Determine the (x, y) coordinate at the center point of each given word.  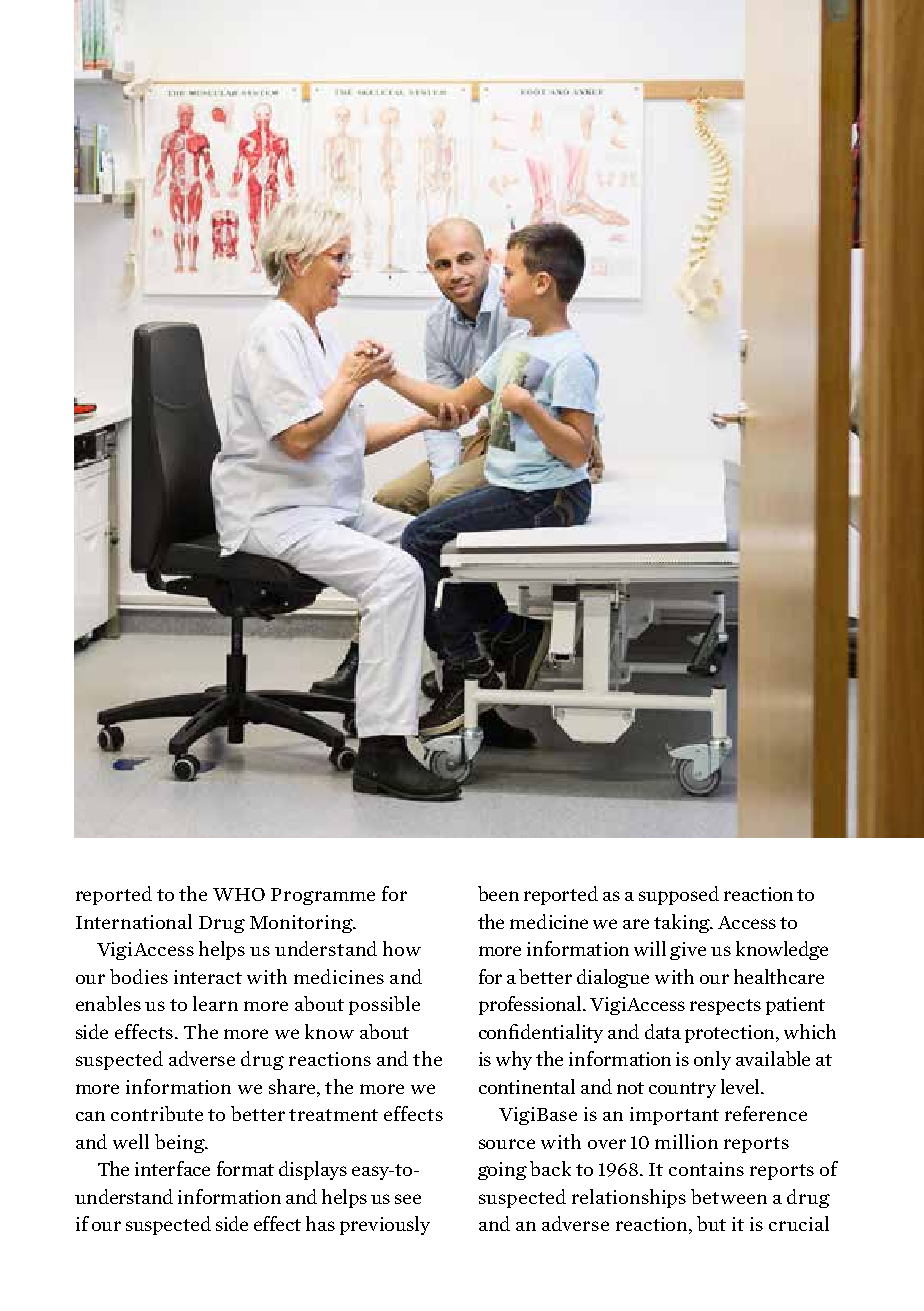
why (514, 1060)
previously (385, 1225)
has (320, 1223)
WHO (239, 894)
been (498, 893)
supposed (679, 895)
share (293, 1088)
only (712, 1060)
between (729, 1196)
